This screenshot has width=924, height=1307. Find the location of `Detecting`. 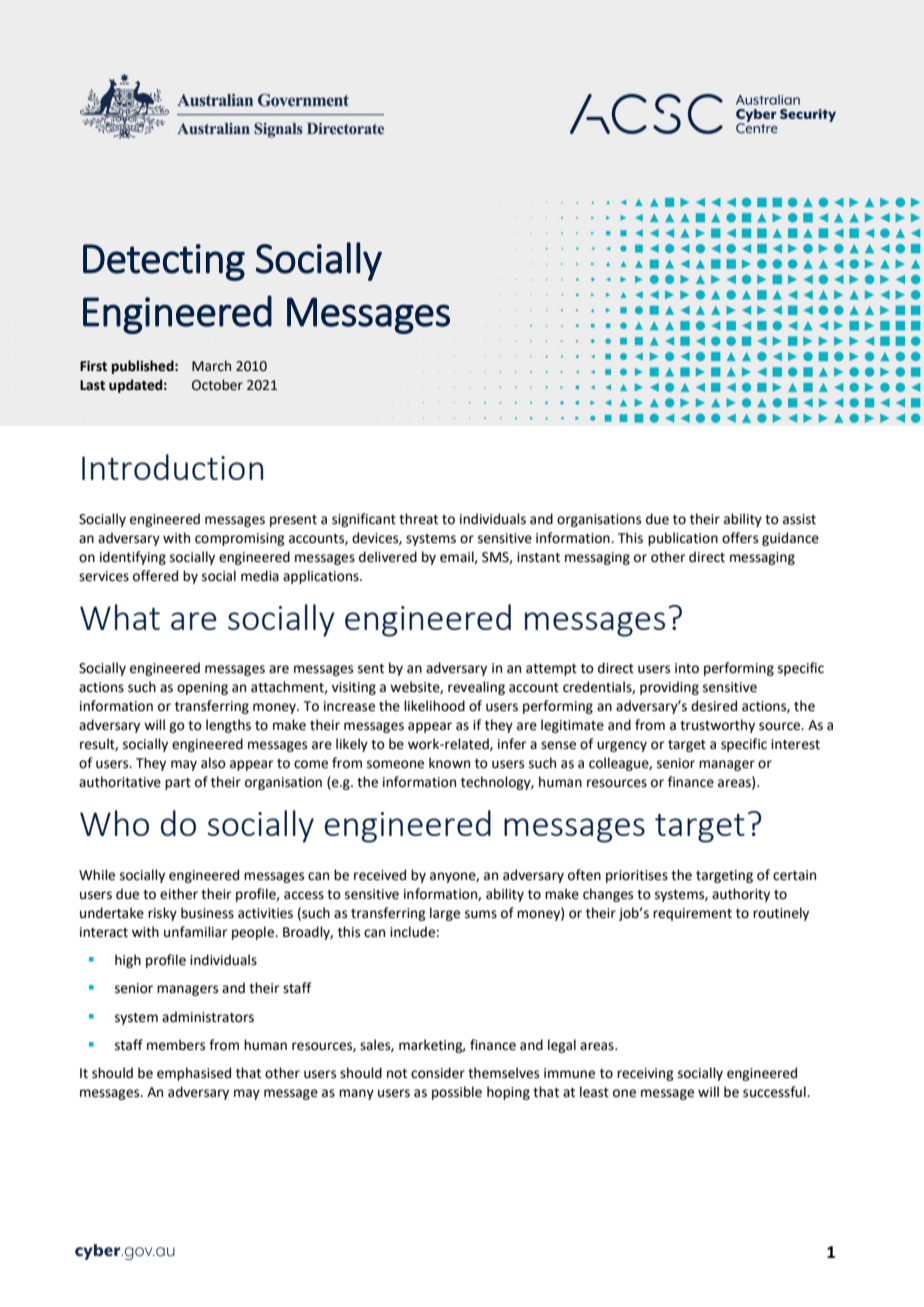

Detecting is located at coordinates (164, 262).
